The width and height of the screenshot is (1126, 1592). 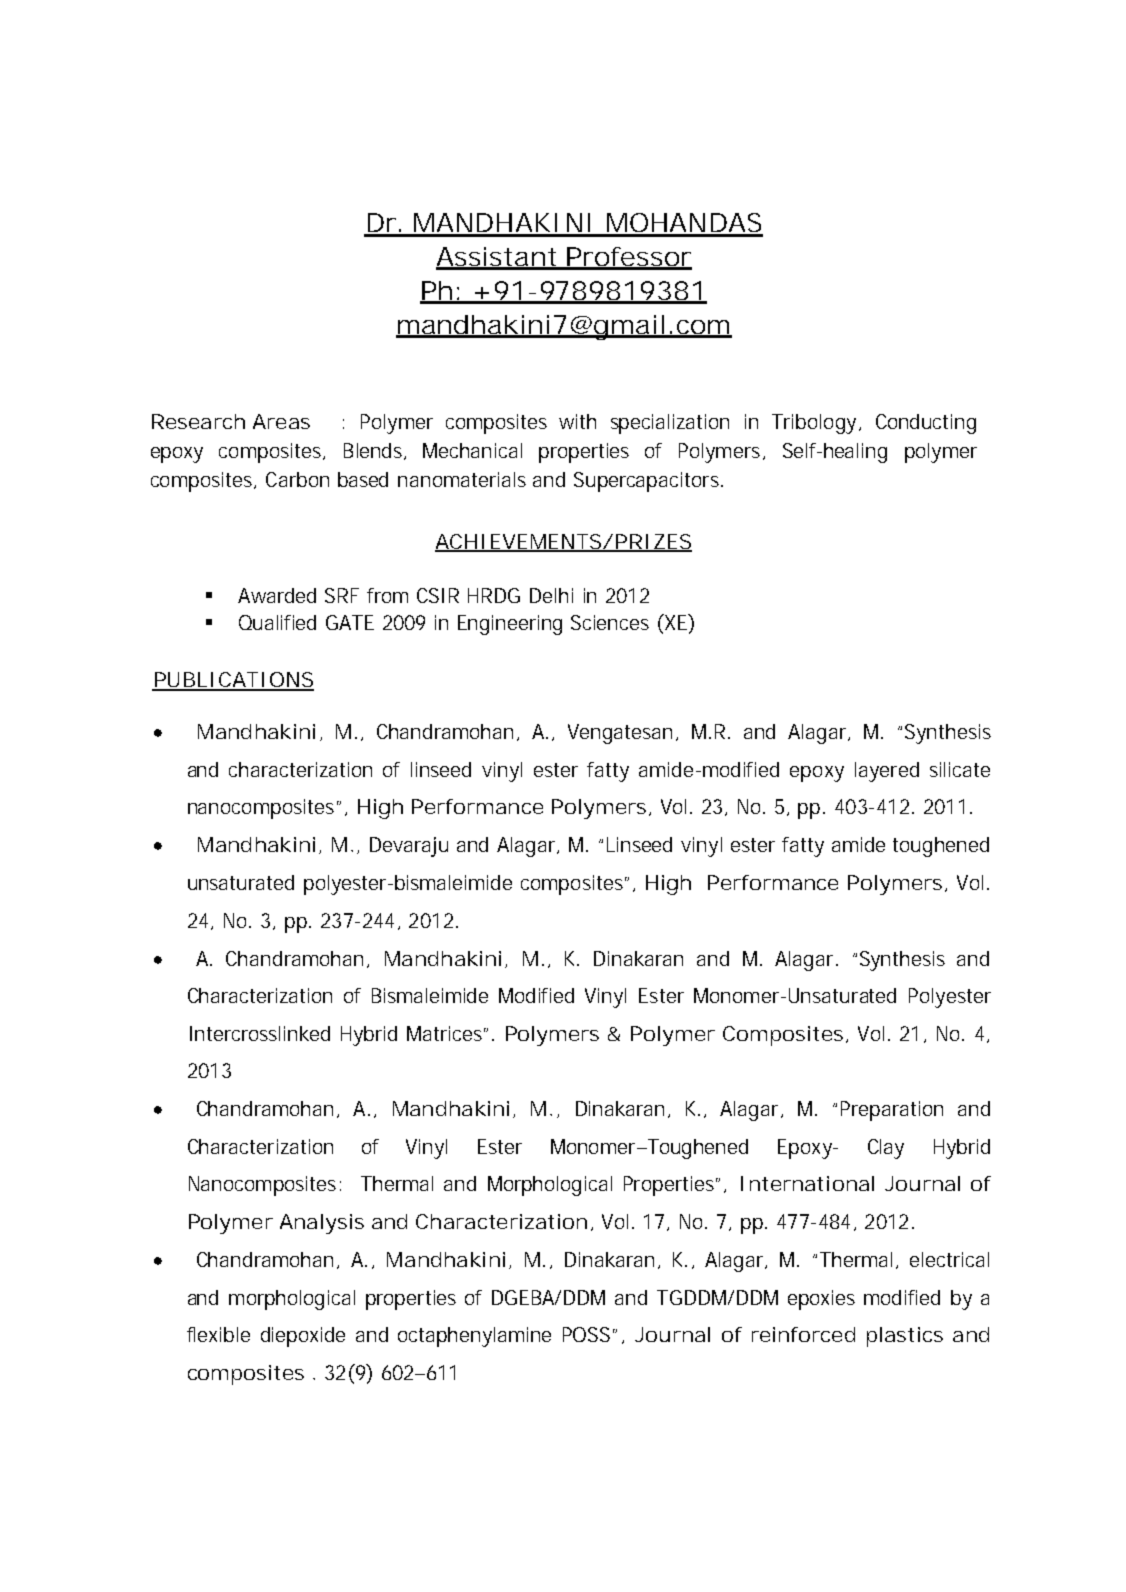 What do you see at coordinates (926, 424) in the screenshot?
I see `Conducting` at bounding box center [926, 424].
